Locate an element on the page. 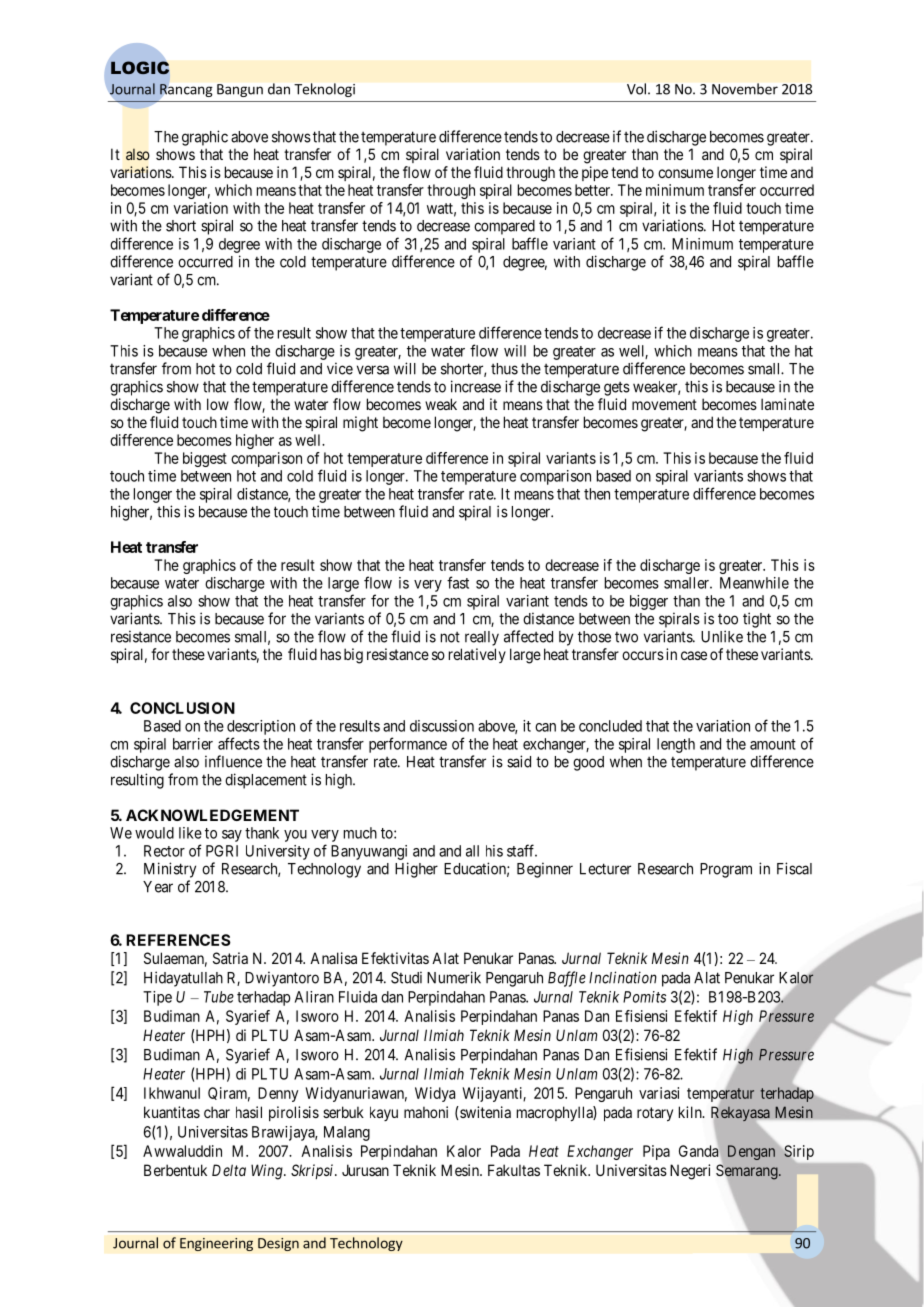 This image has width=924, height=1307. Engineering is located at coordinates (216, 1244).
